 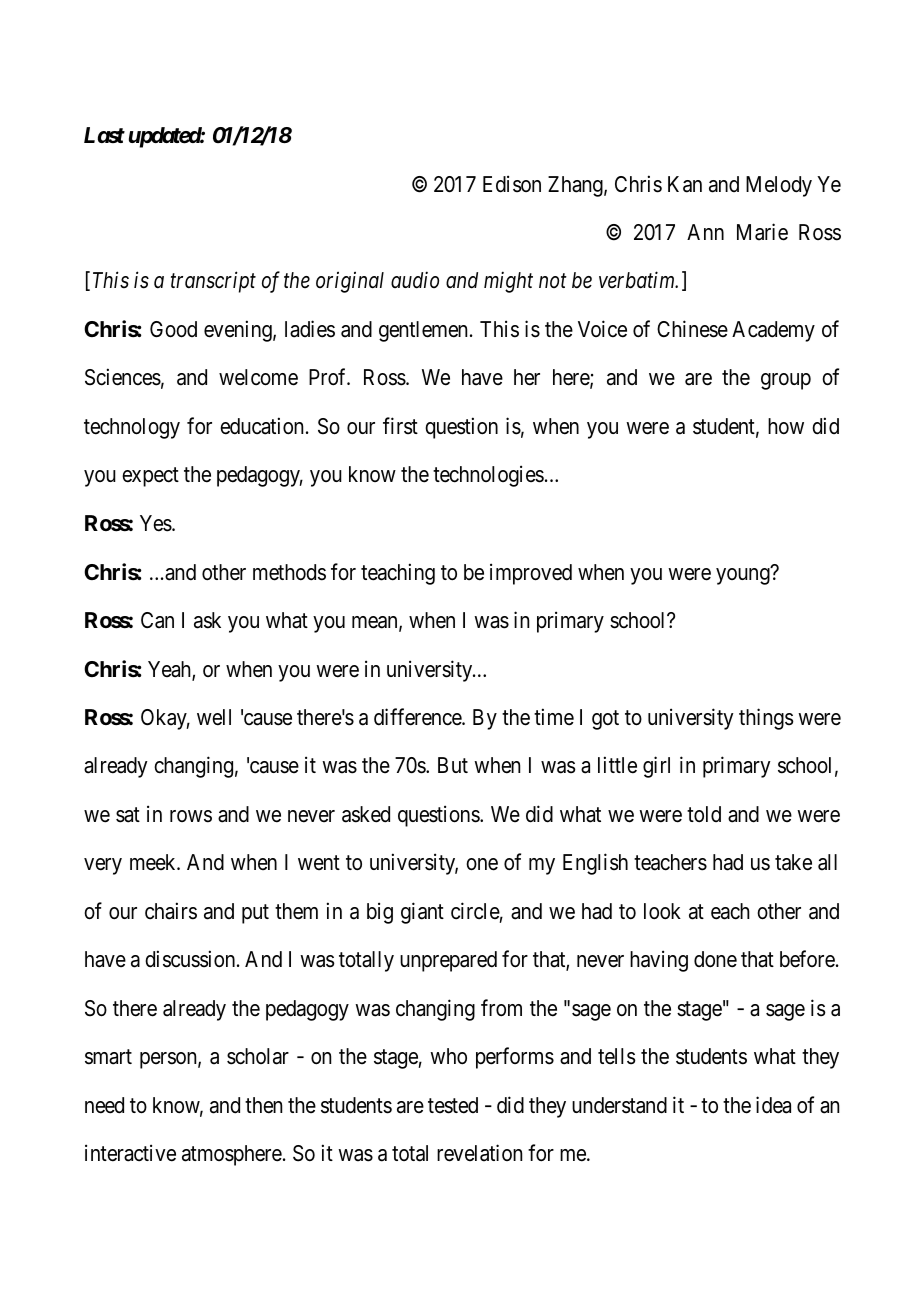 What do you see at coordinates (743, 576) in the screenshot?
I see `young` at bounding box center [743, 576].
